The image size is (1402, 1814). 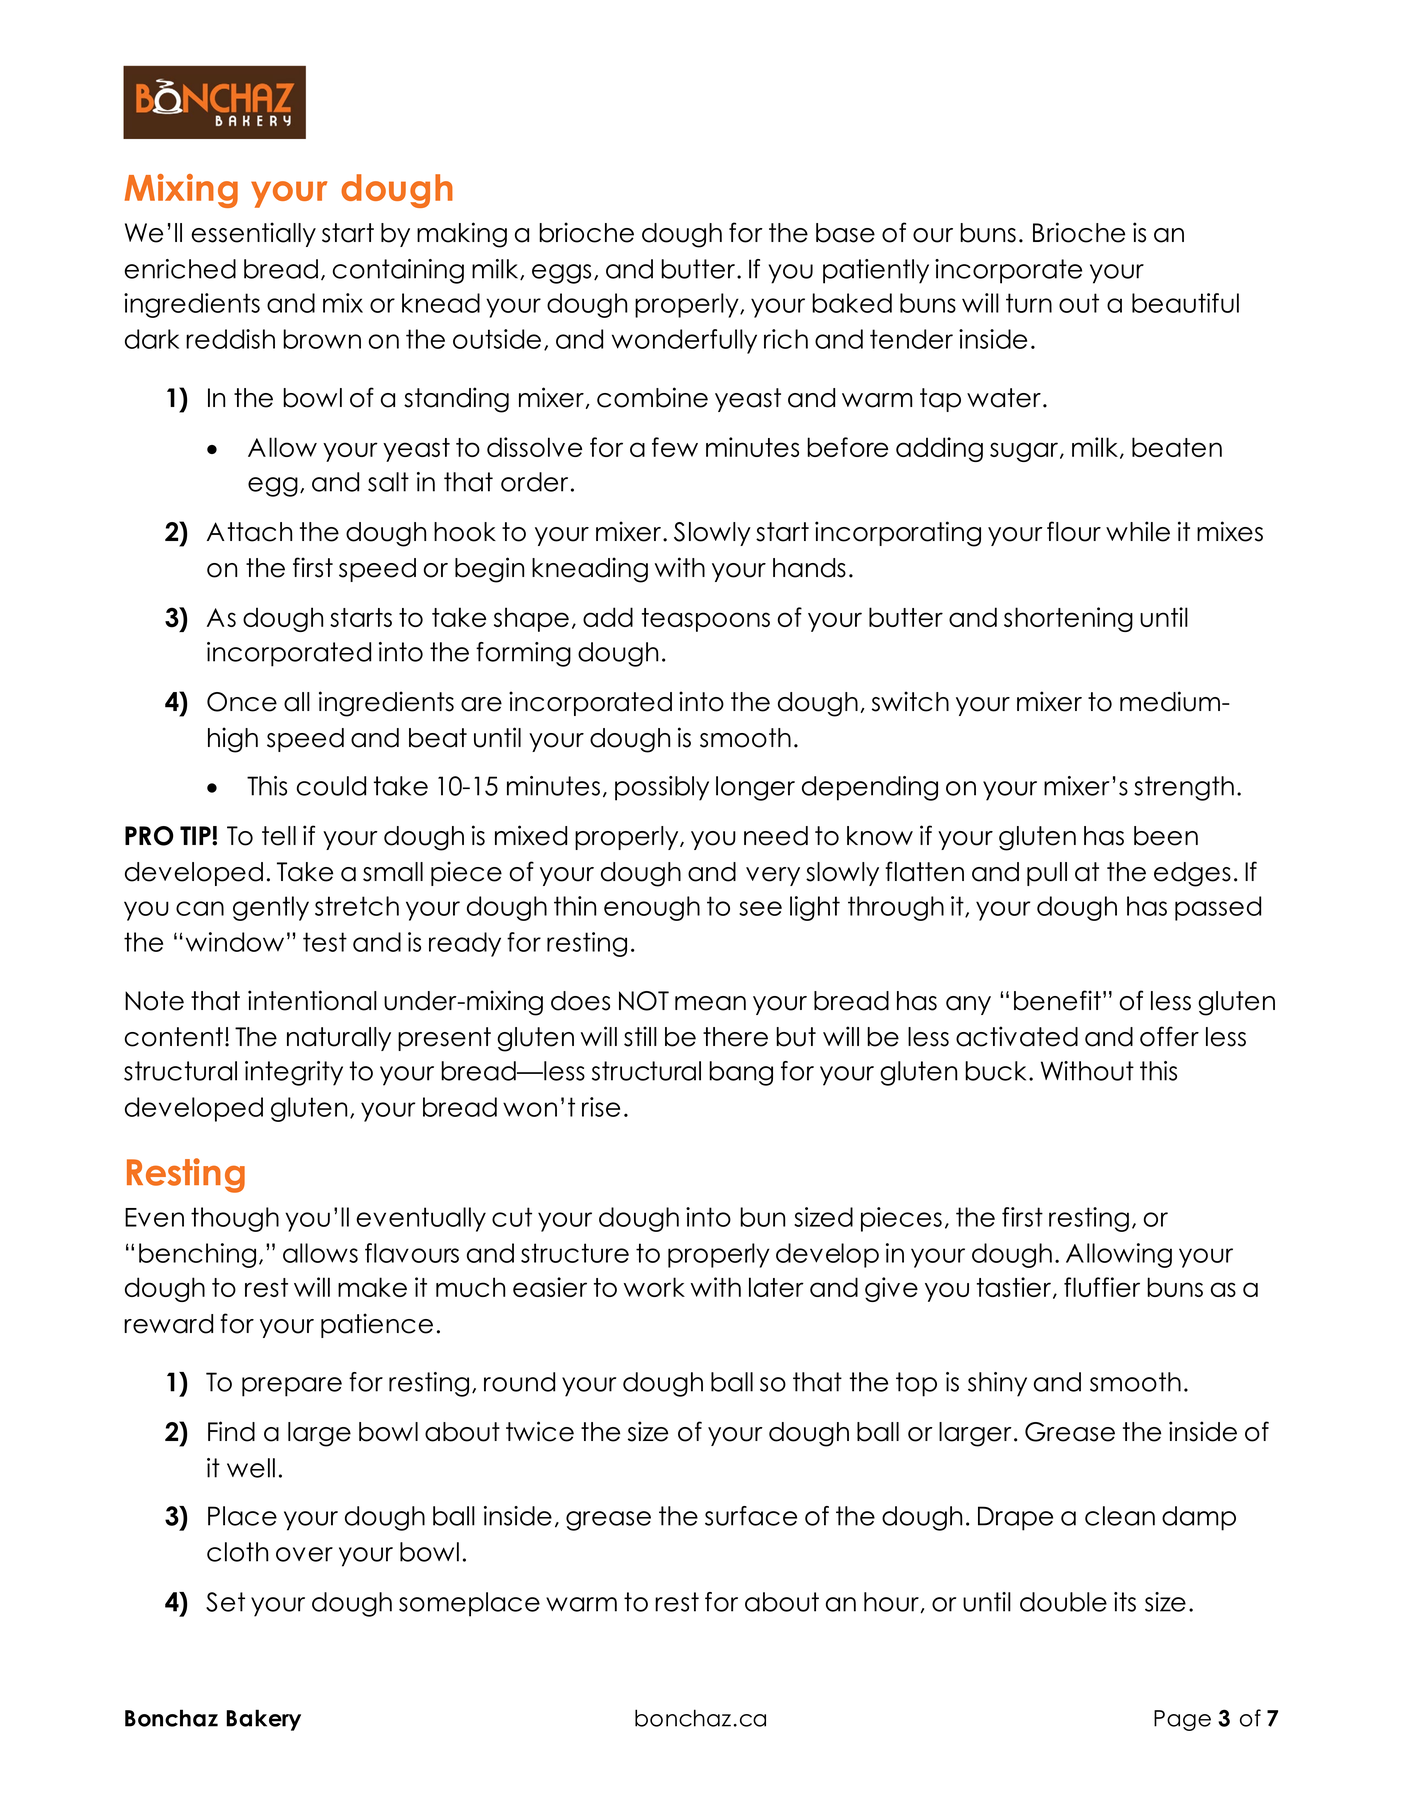 What do you see at coordinates (263, 1720) in the page?
I see `Bakery` at bounding box center [263, 1720].
